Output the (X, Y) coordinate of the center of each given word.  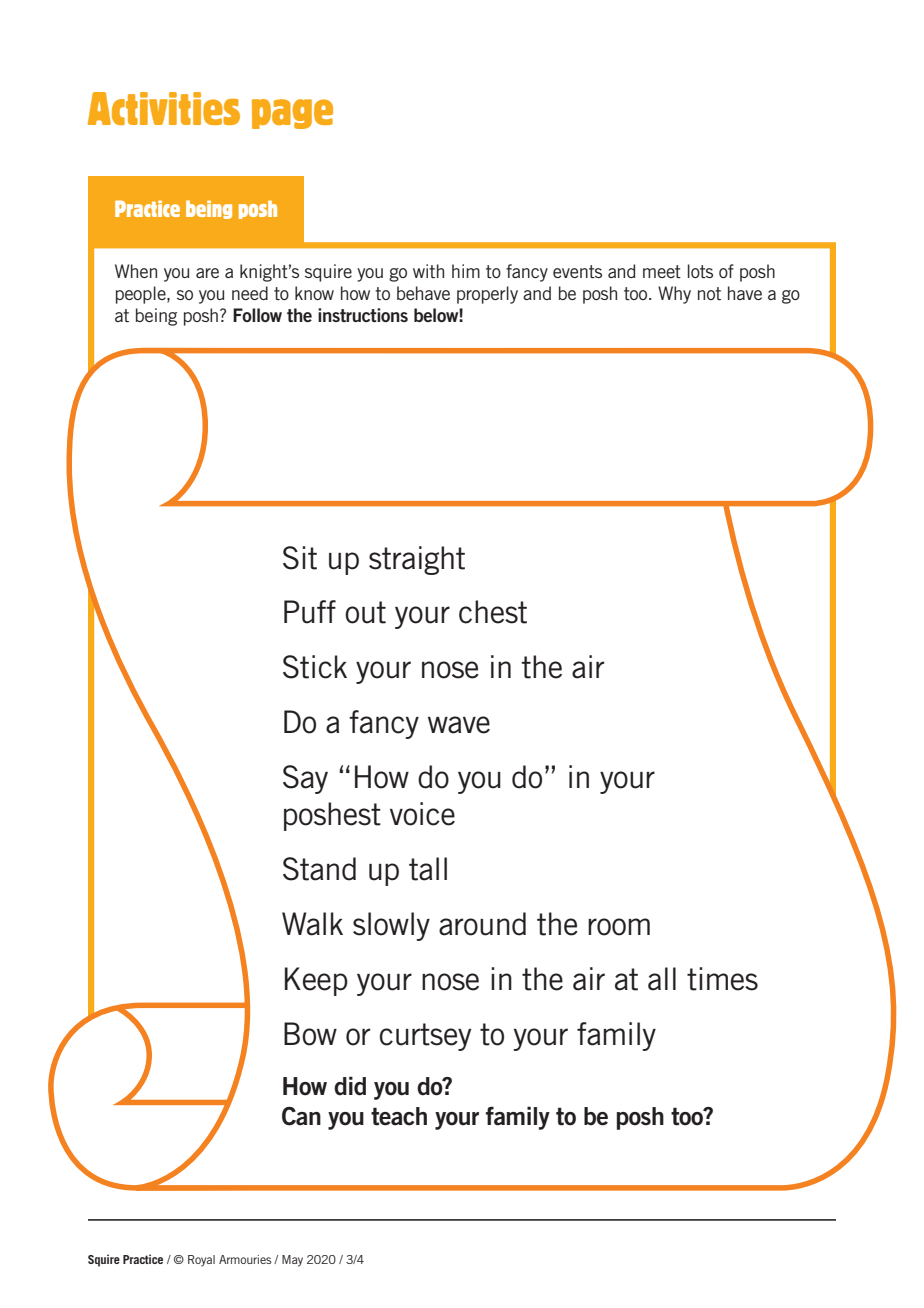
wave (459, 725)
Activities (164, 108)
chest (493, 612)
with (428, 271)
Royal (201, 1261)
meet (662, 271)
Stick (315, 667)
